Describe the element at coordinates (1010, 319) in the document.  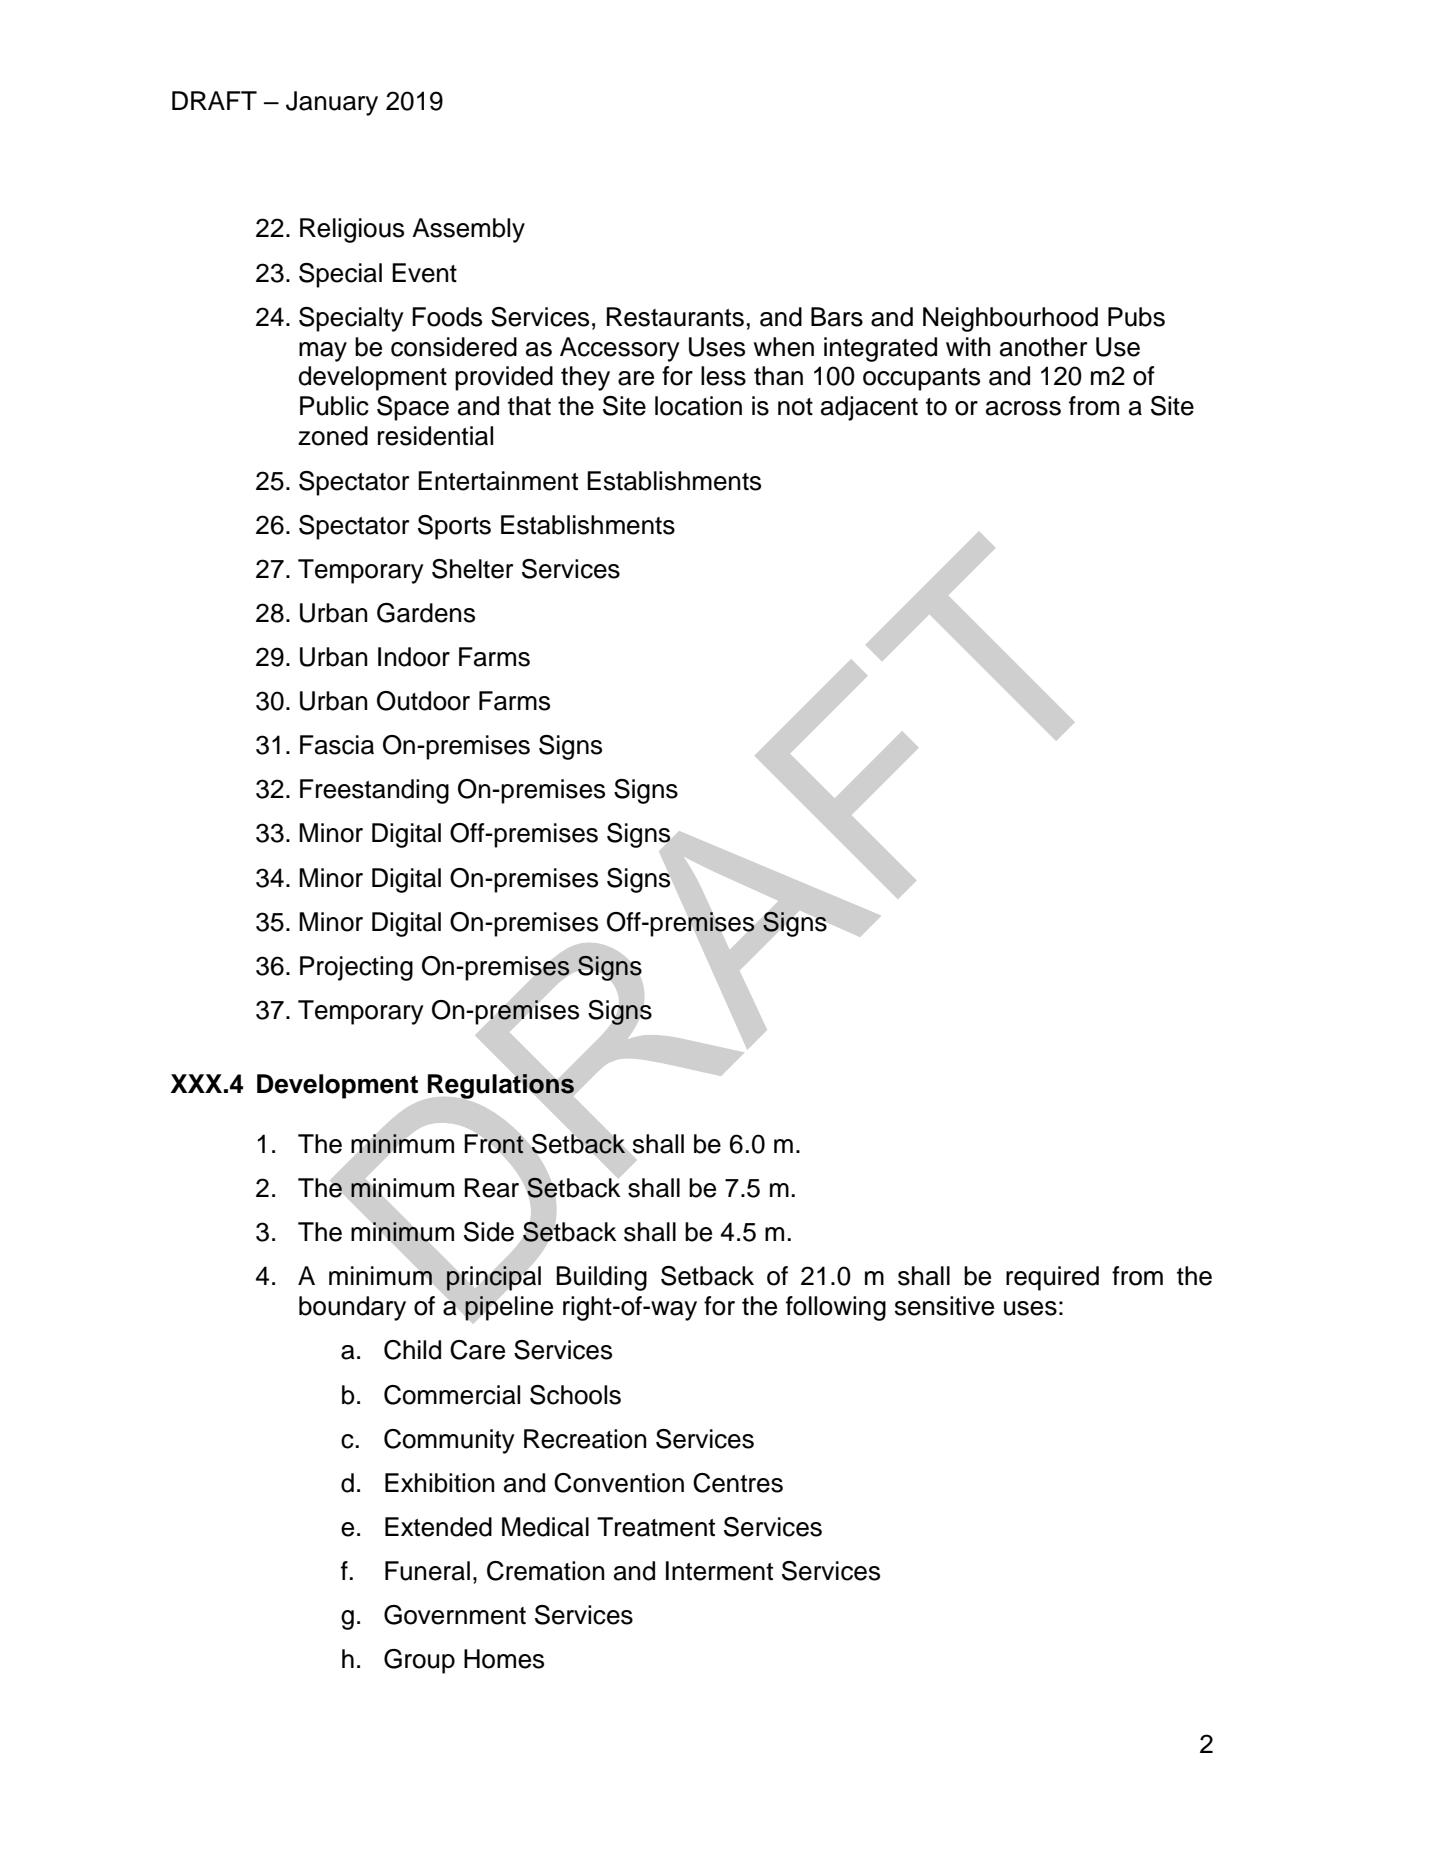
I see `Neighbourhood` at that location.
